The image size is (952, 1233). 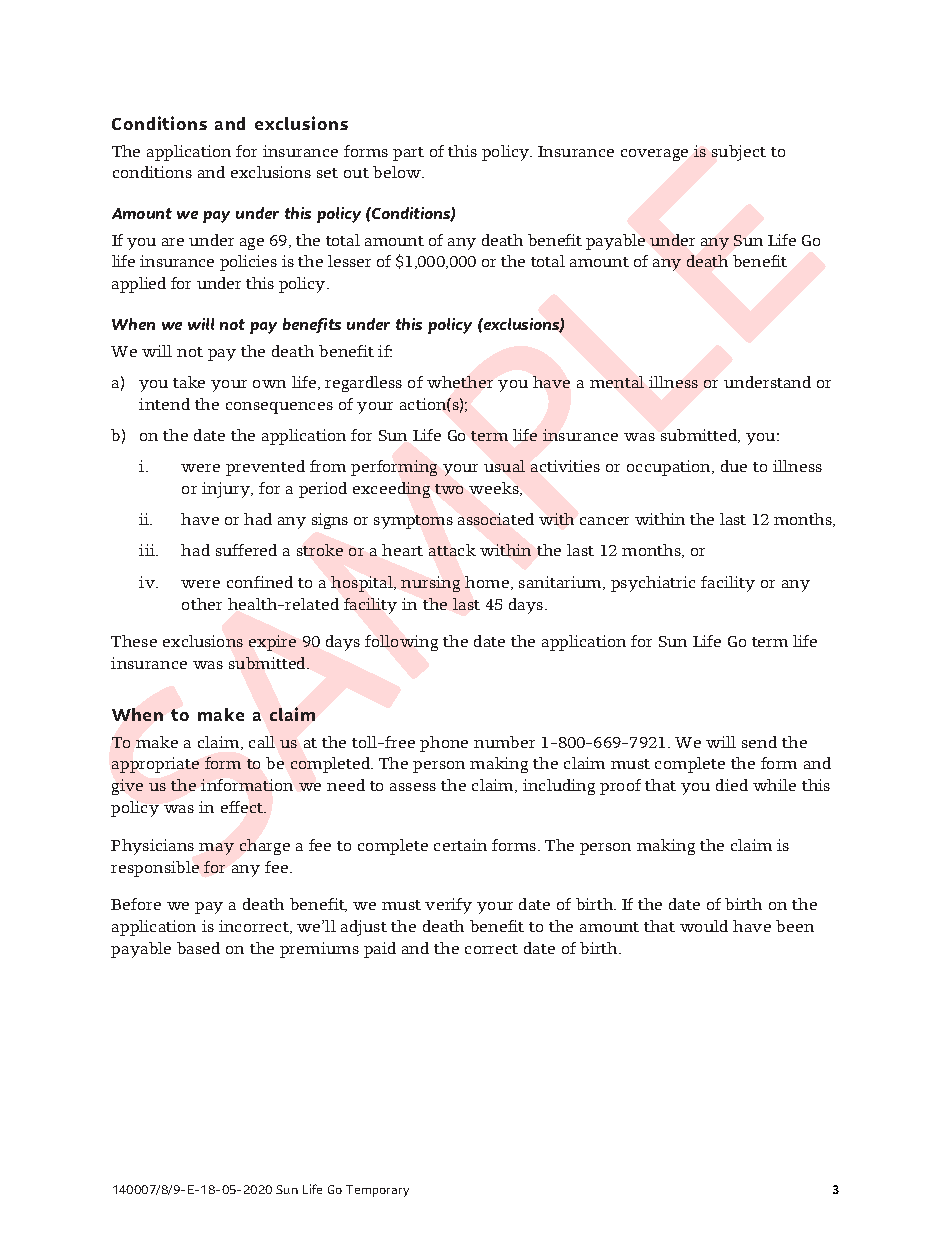 What do you see at coordinates (398, 172) in the page?
I see `below` at bounding box center [398, 172].
